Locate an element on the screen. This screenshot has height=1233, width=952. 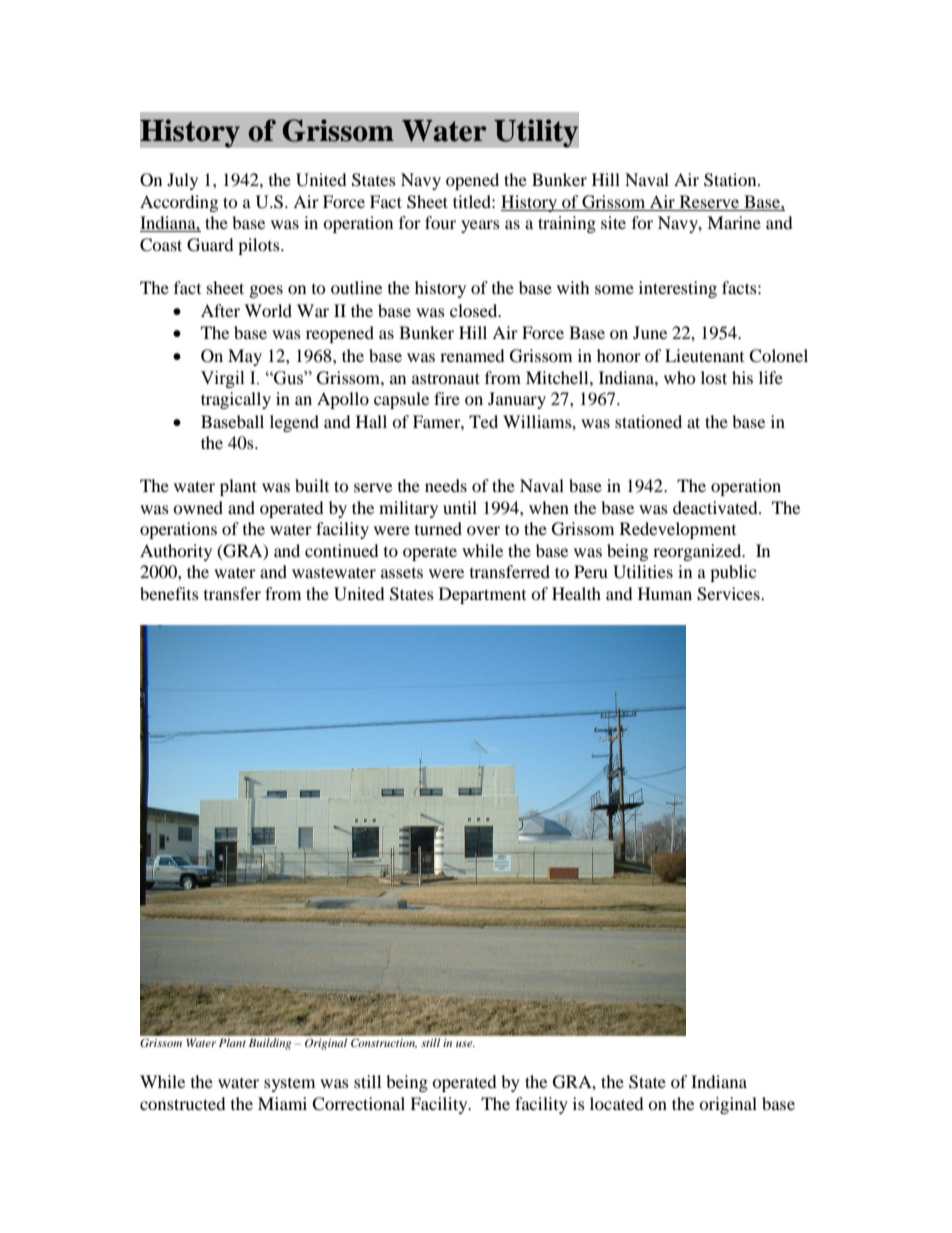
Correctional is located at coordinates (358, 1104).
